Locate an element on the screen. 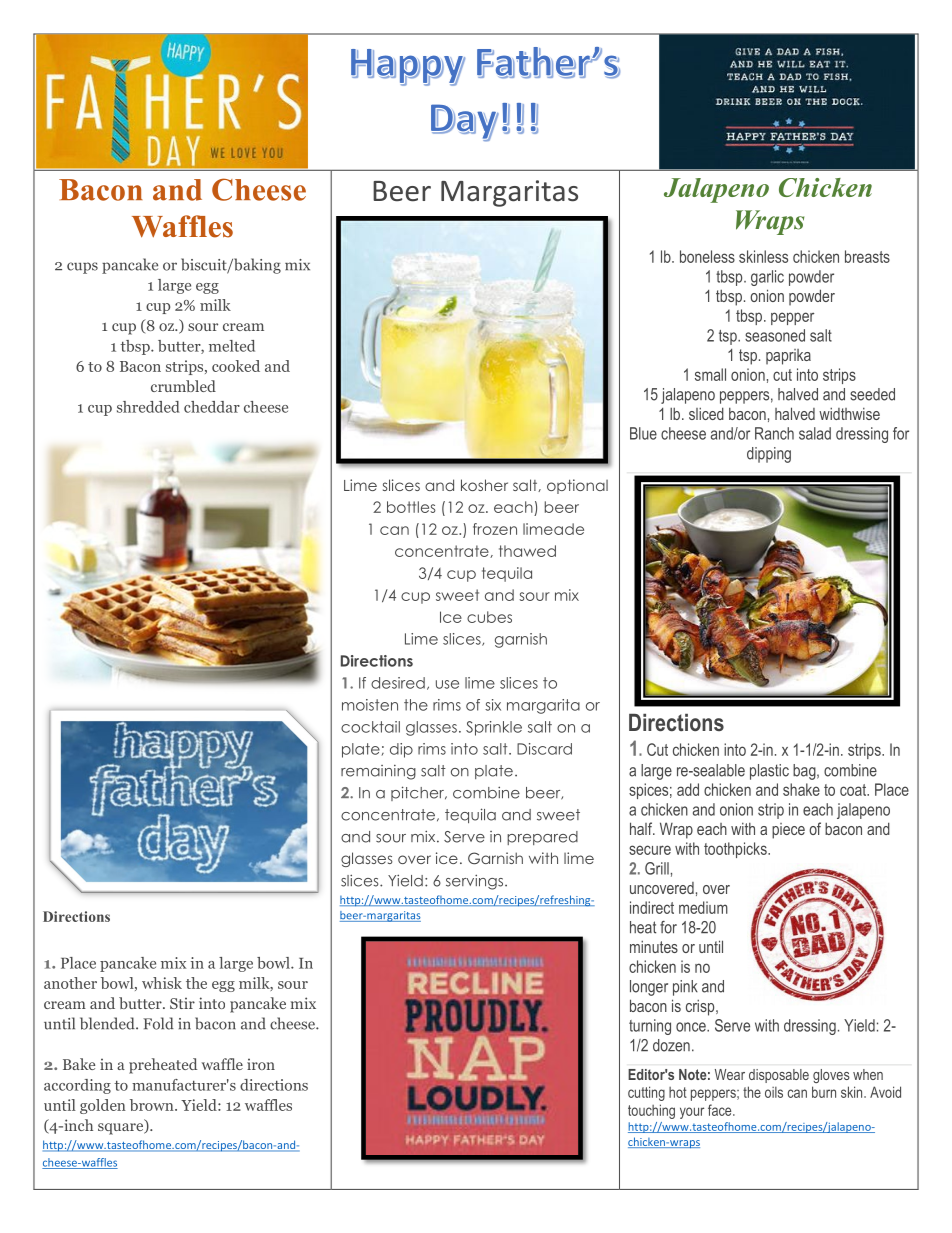 This screenshot has width=952, height=1233. prepared is located at coordinates (542, 838).
